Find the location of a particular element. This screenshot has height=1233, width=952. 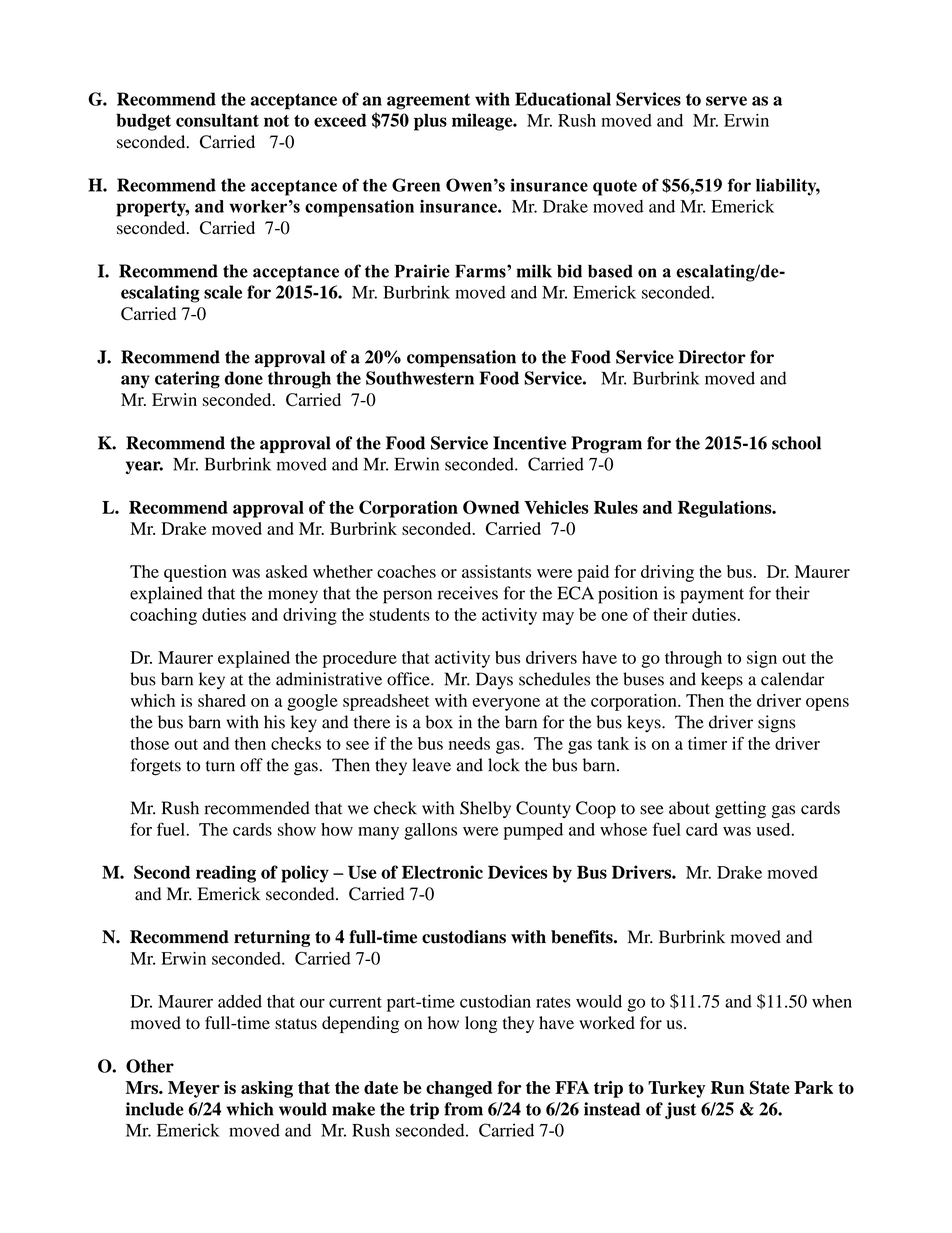

getting is located at coordinates (740, 810).
